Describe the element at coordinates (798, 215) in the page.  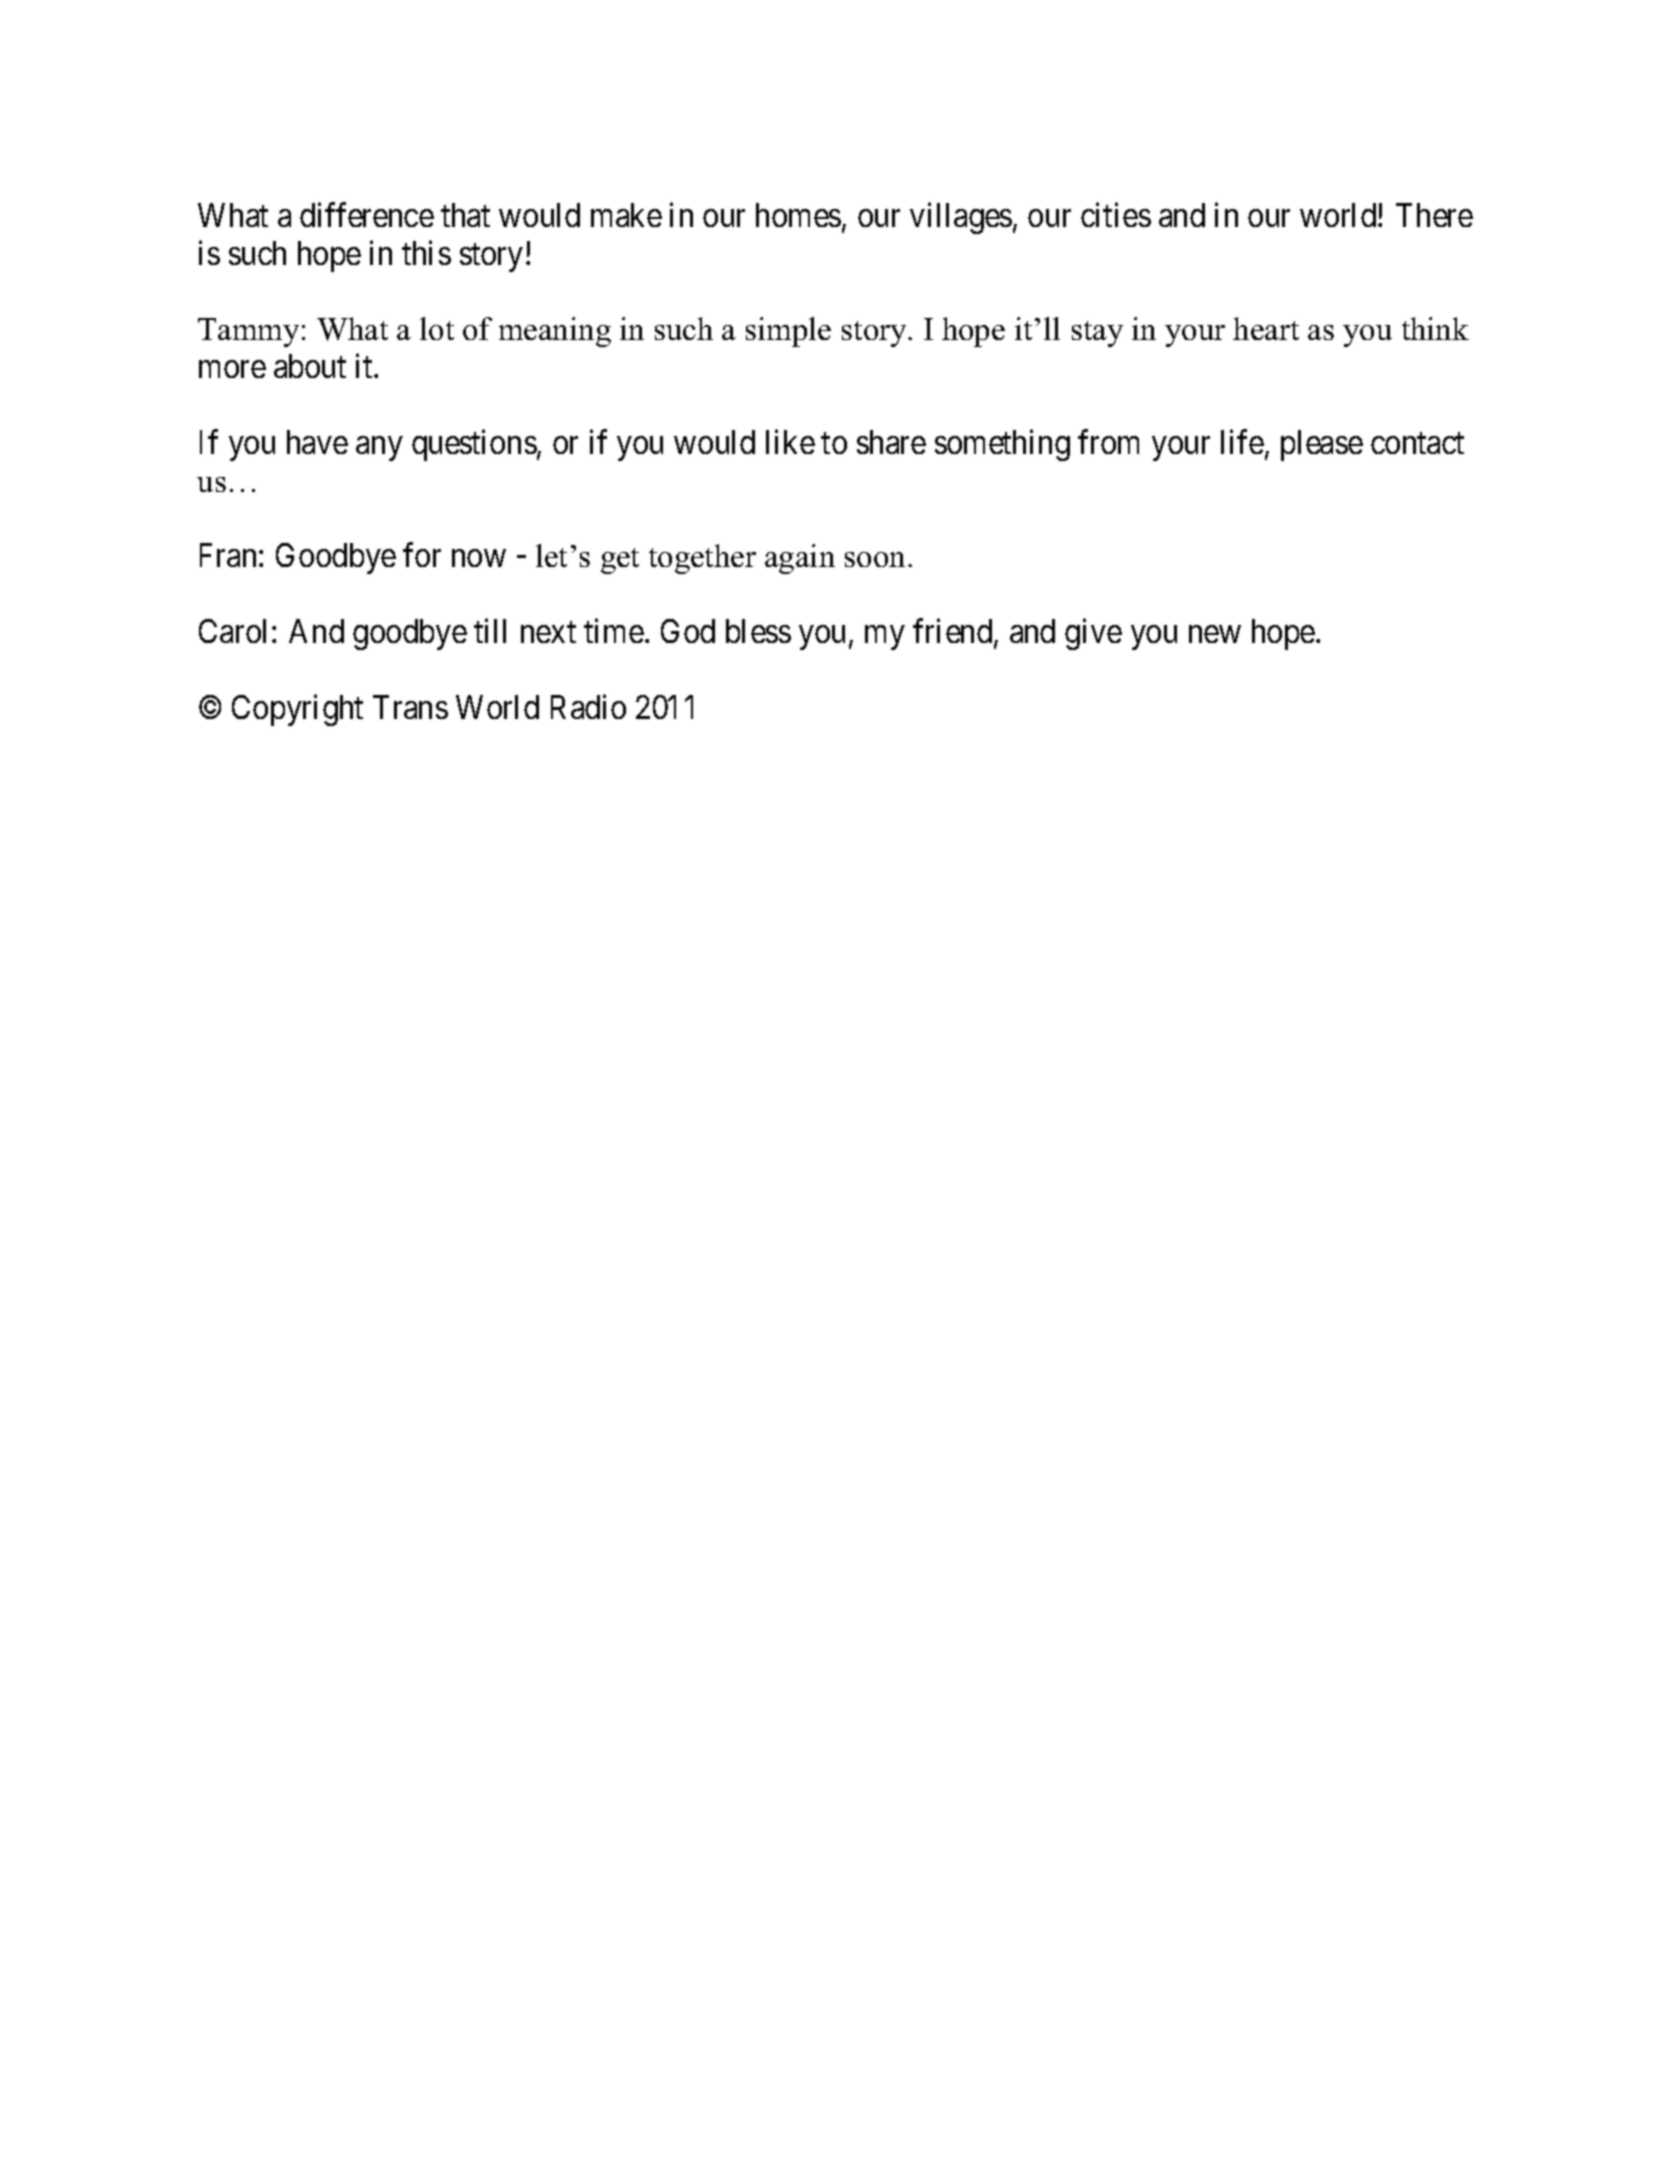
I see `homes` at that location.
